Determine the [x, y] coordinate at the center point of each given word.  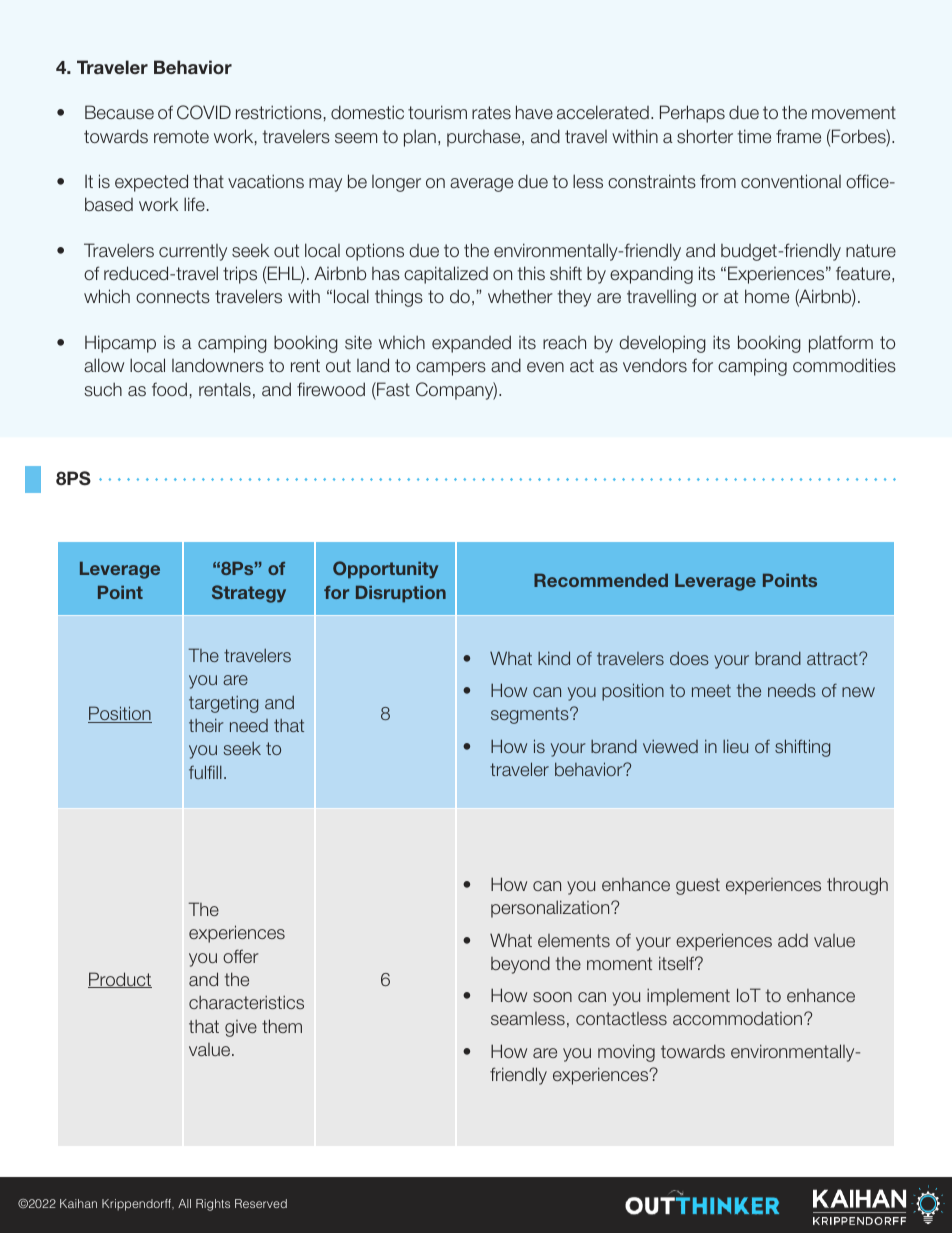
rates [491, 113]
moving [626, 1053]
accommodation [739, 1018]
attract [833, 658]
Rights [213, 1205]
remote [181, 136]
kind [554, 658]
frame [798, 136]
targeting [223, 704]
